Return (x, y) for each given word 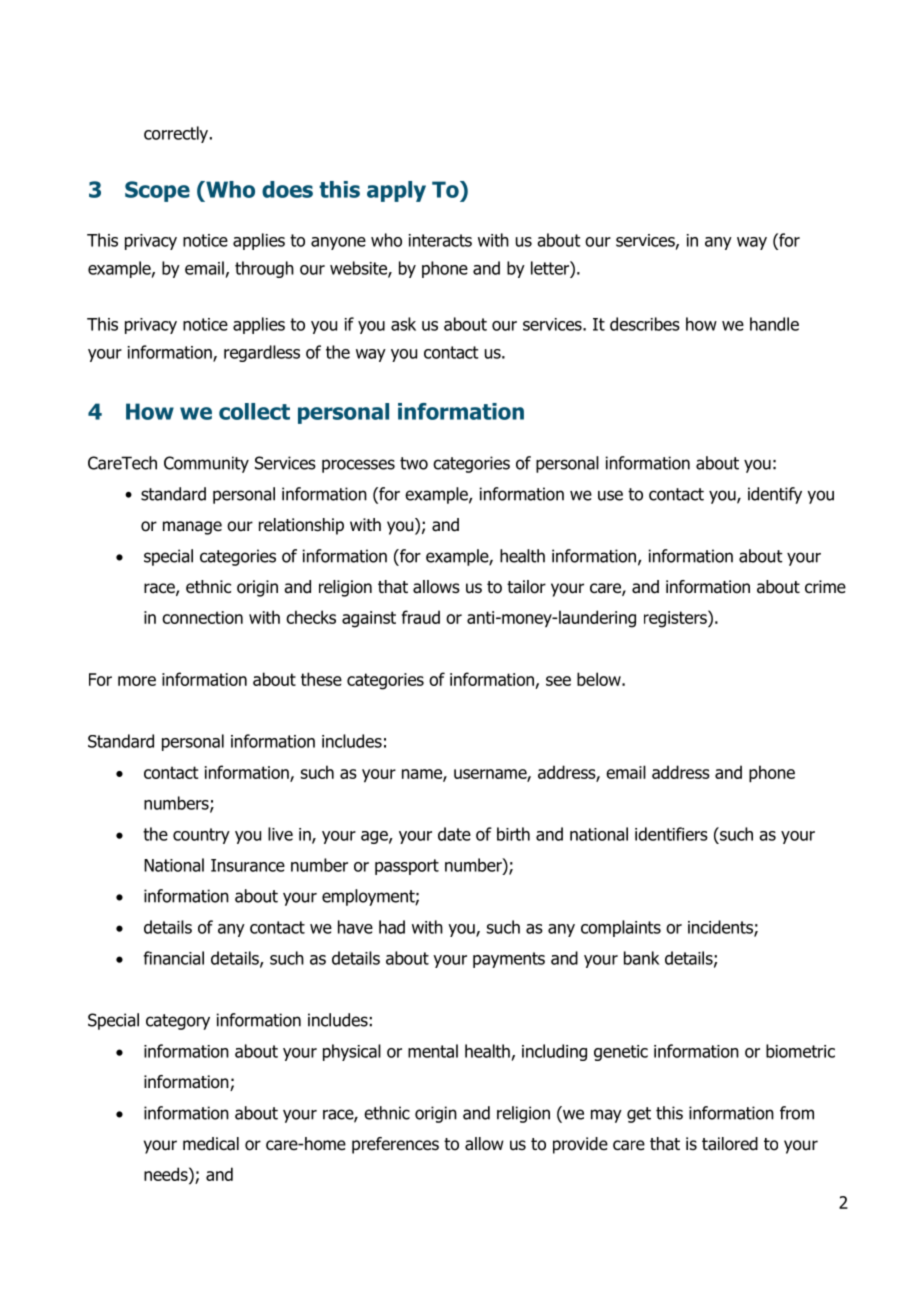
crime (825, 586)
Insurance (248, 865)
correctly (177, 134)
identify (775, 495)
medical (211, 1144)
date (454, 834)
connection (202, 617)
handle (774, 324)
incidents (721, 928)
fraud (421, 617)
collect (254, 411)
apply (396, 191)
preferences (395, 1145)
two (414, 463)
